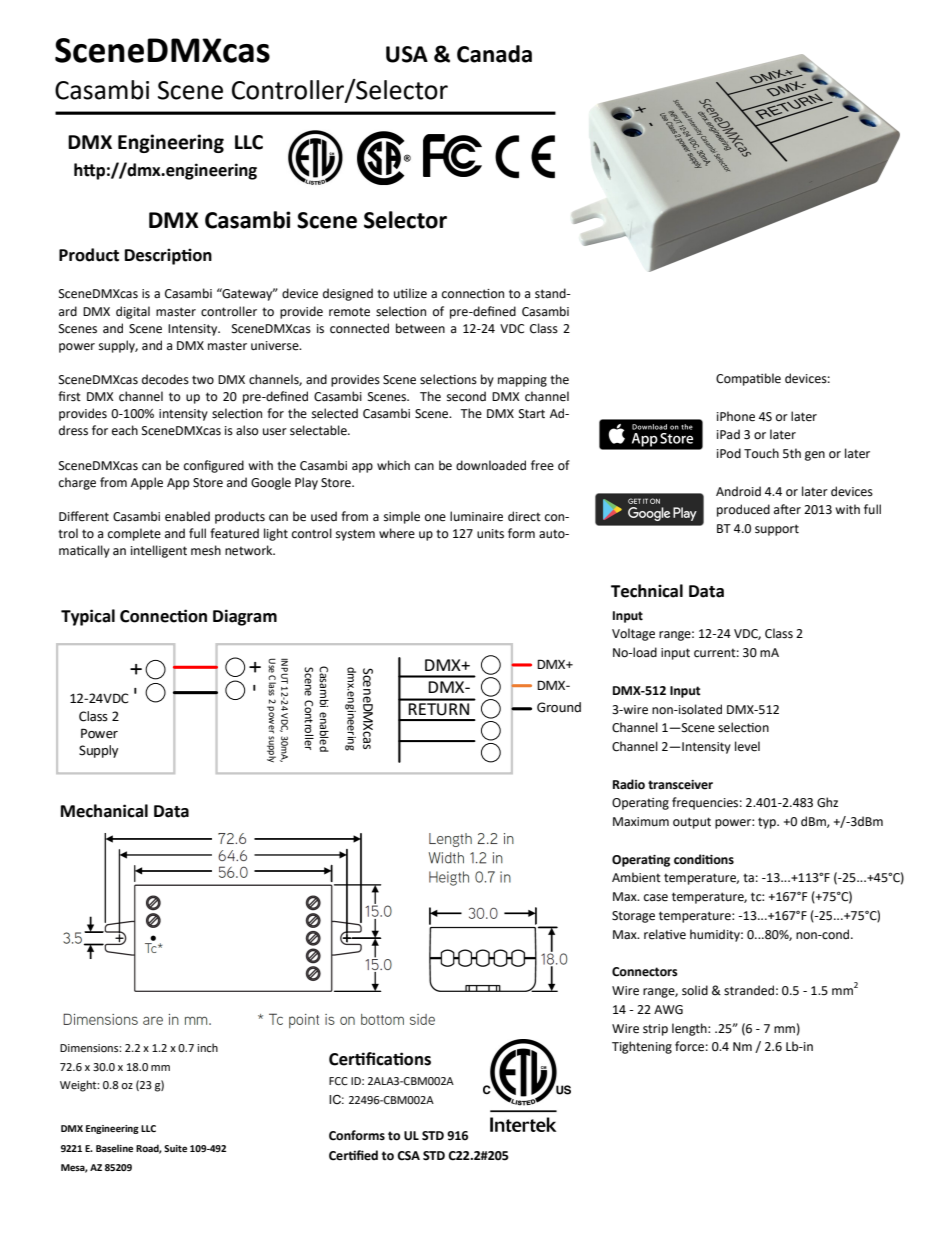 The width and height of the page is (952, 1233). I want to click on Description, so click(168, 256).
